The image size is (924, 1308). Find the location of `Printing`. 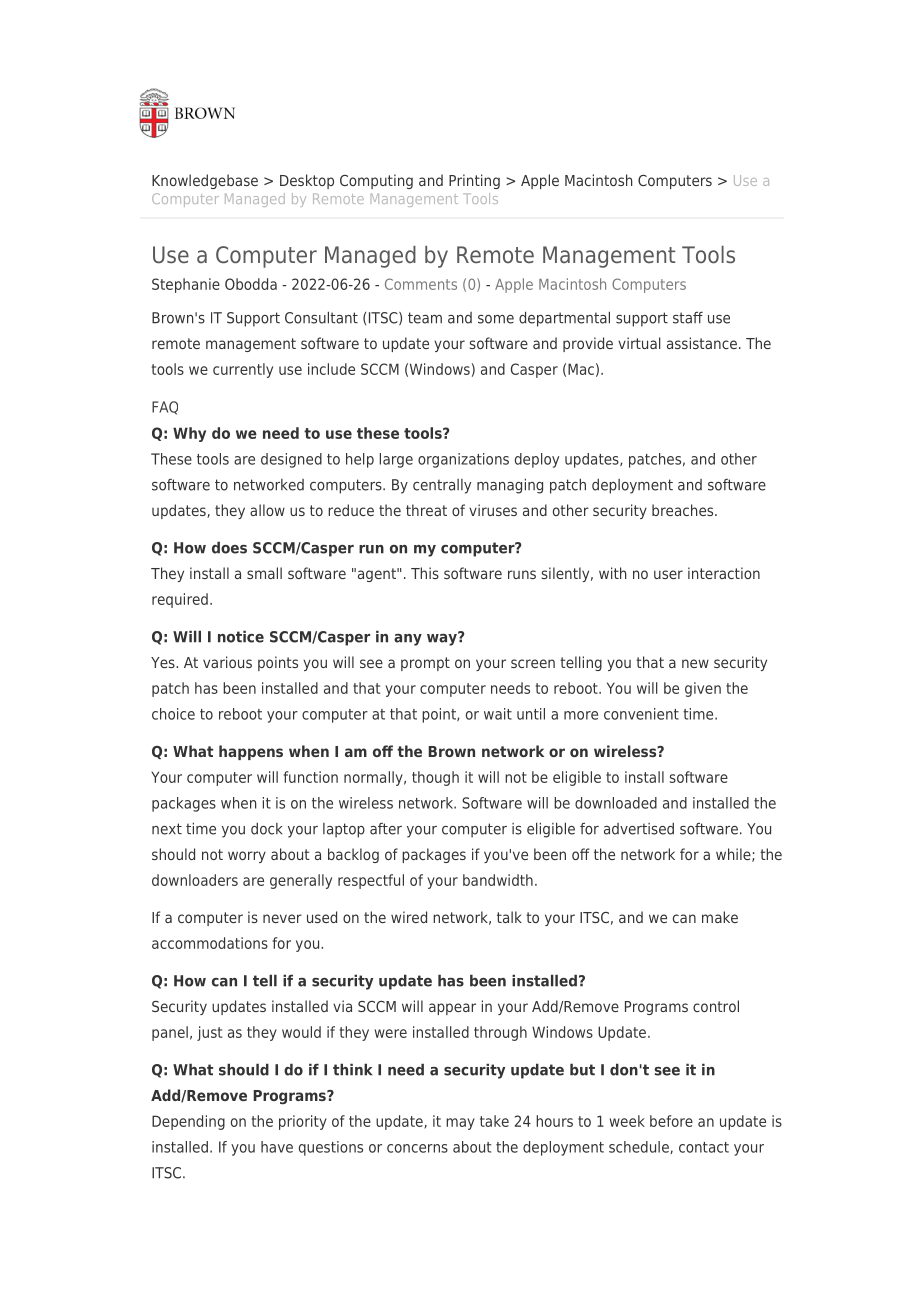

Printing is located at coordinates (474, 181).
